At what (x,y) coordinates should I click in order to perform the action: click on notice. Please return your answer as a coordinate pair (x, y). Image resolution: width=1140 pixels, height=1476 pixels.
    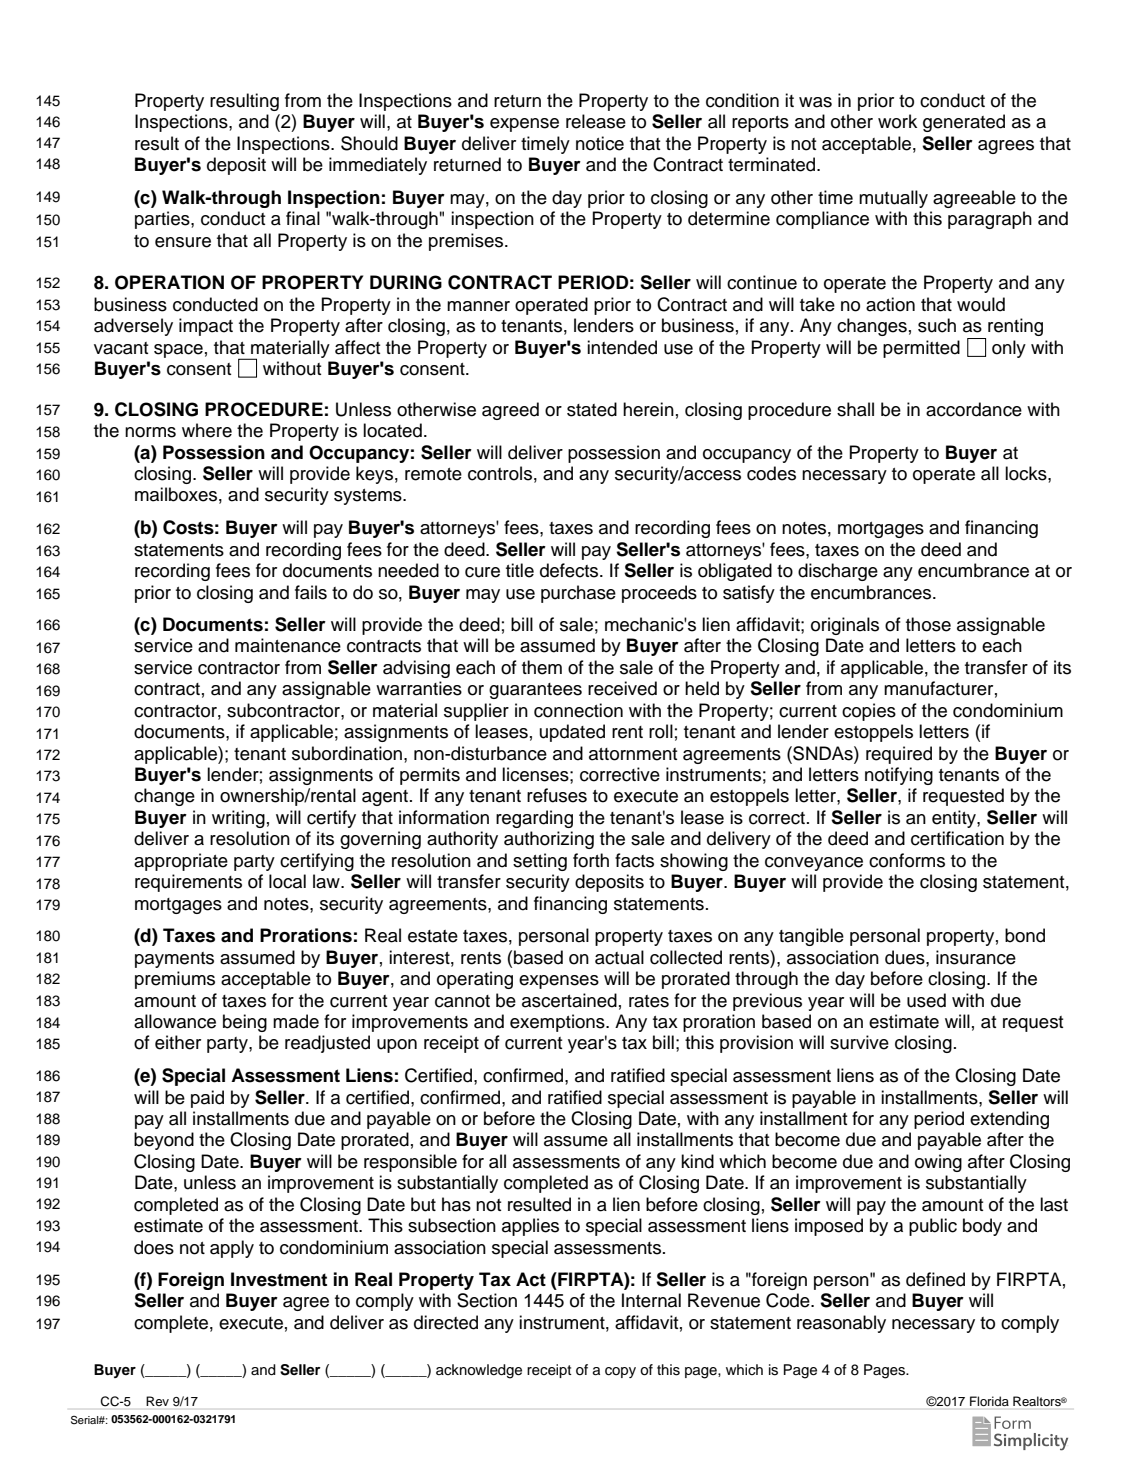
    Looking at the image, I should click on (600, 143).
